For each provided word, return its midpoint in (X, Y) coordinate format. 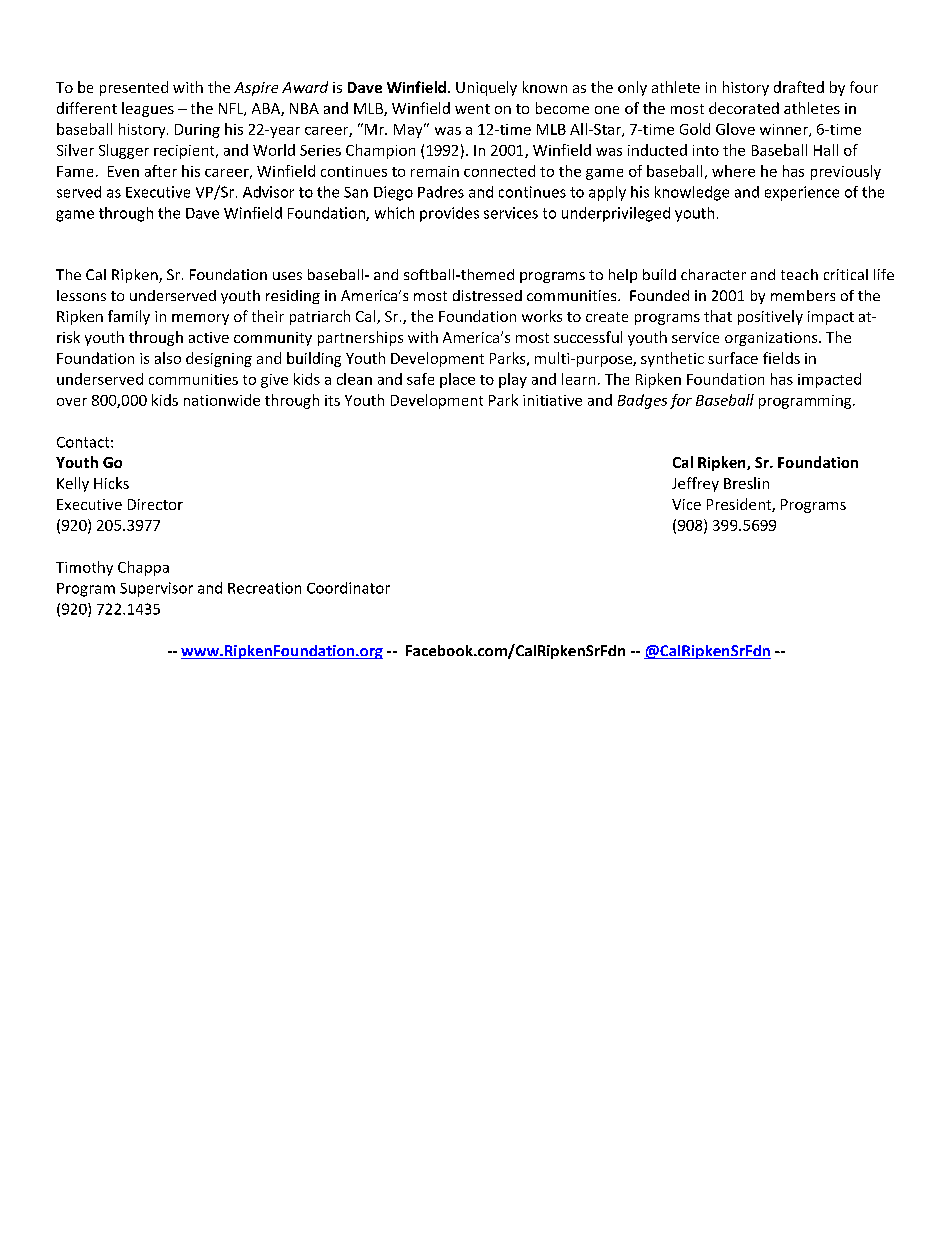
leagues (148, 109)
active (209, 337)
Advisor (268, 192)
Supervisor (156, 589)
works (542, 316)
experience (802, 193)
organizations (772, 339)
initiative (552, 400)
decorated (744, 108)
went (472, 109)
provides (449, 214)
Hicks (111, 483)
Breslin (746, 483)
